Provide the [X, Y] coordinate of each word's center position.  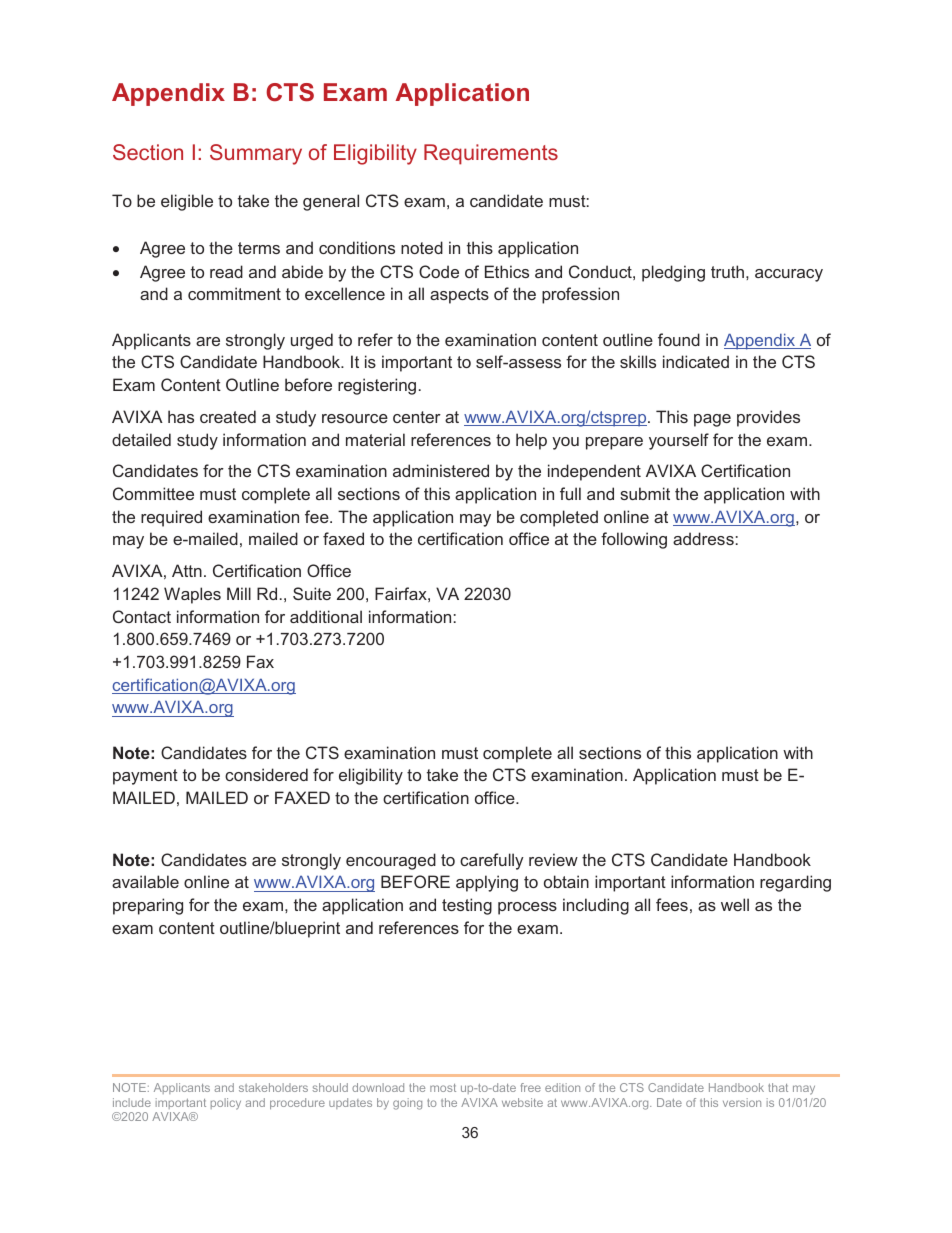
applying [487, 883]
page [712, 420]
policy [226, 1104]
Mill [239, 593]
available [145, 881]
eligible [187, 202]
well [735, 904]
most [443, 1088]
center [417, 417]
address [703, 538]
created [228, 416]
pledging [673, 273]
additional [326, 616]
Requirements [491, 154]
